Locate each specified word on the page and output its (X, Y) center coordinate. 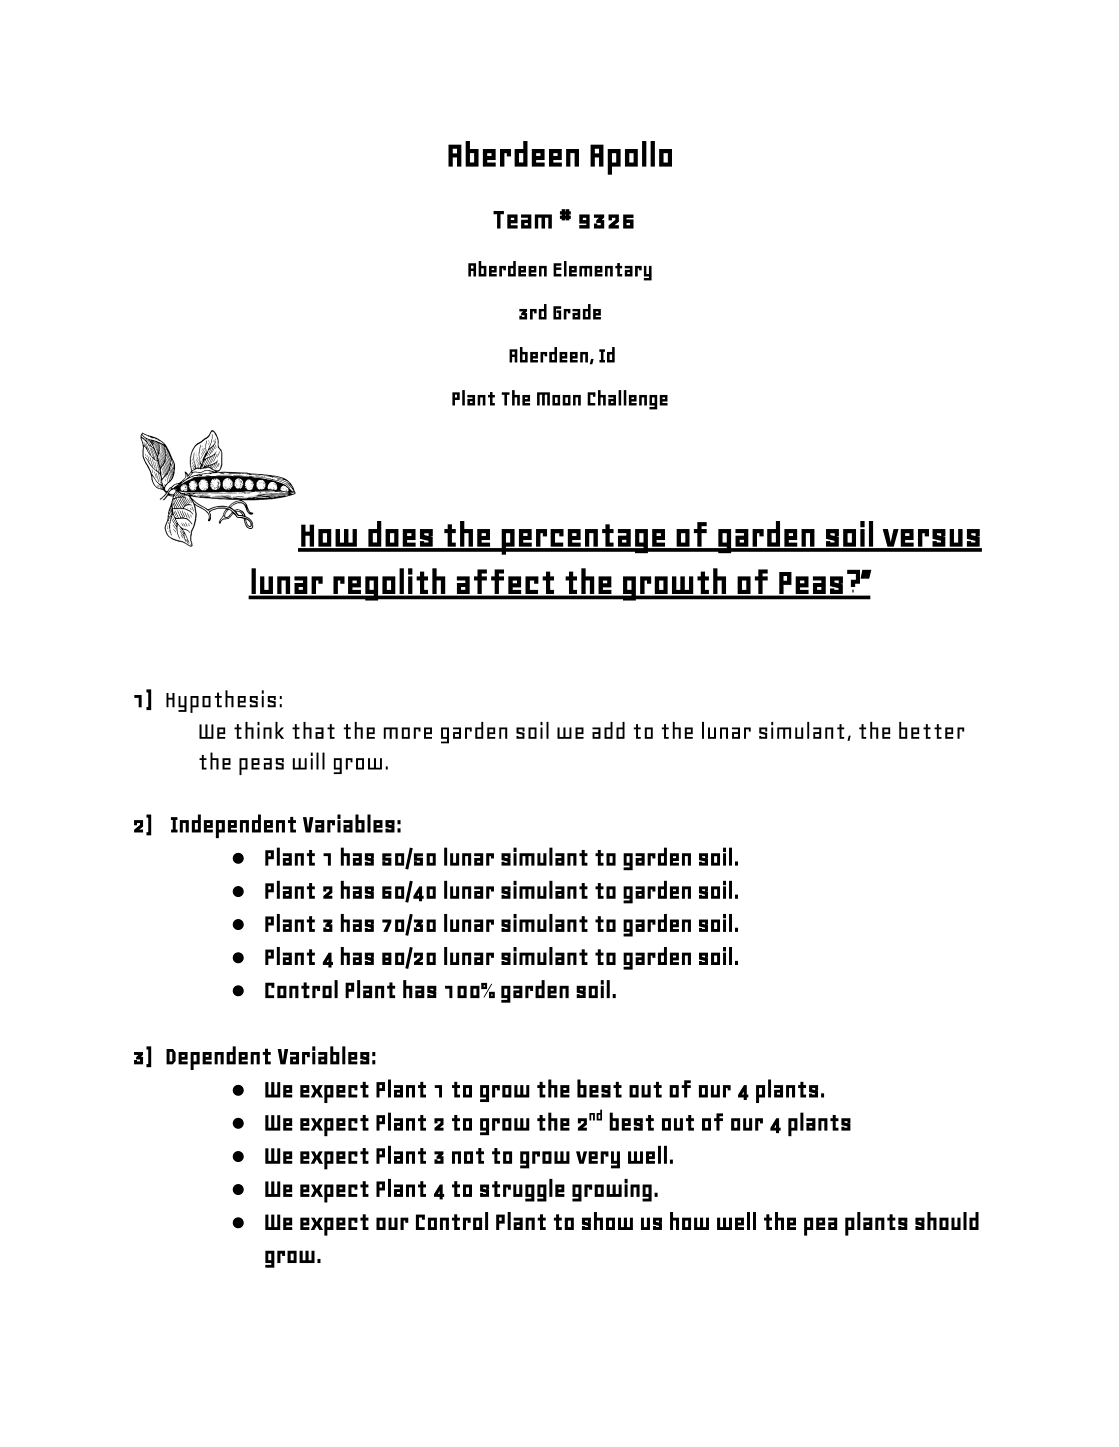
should (947, 1221)
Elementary (602, 271)
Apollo (631, 158)
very (598, 1160)
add (608, 730)
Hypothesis (221, 701)
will (308, 761)
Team (522, 220)
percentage (582, 539)
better (932, 730)
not (468, 1156)
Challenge (627, 400)
